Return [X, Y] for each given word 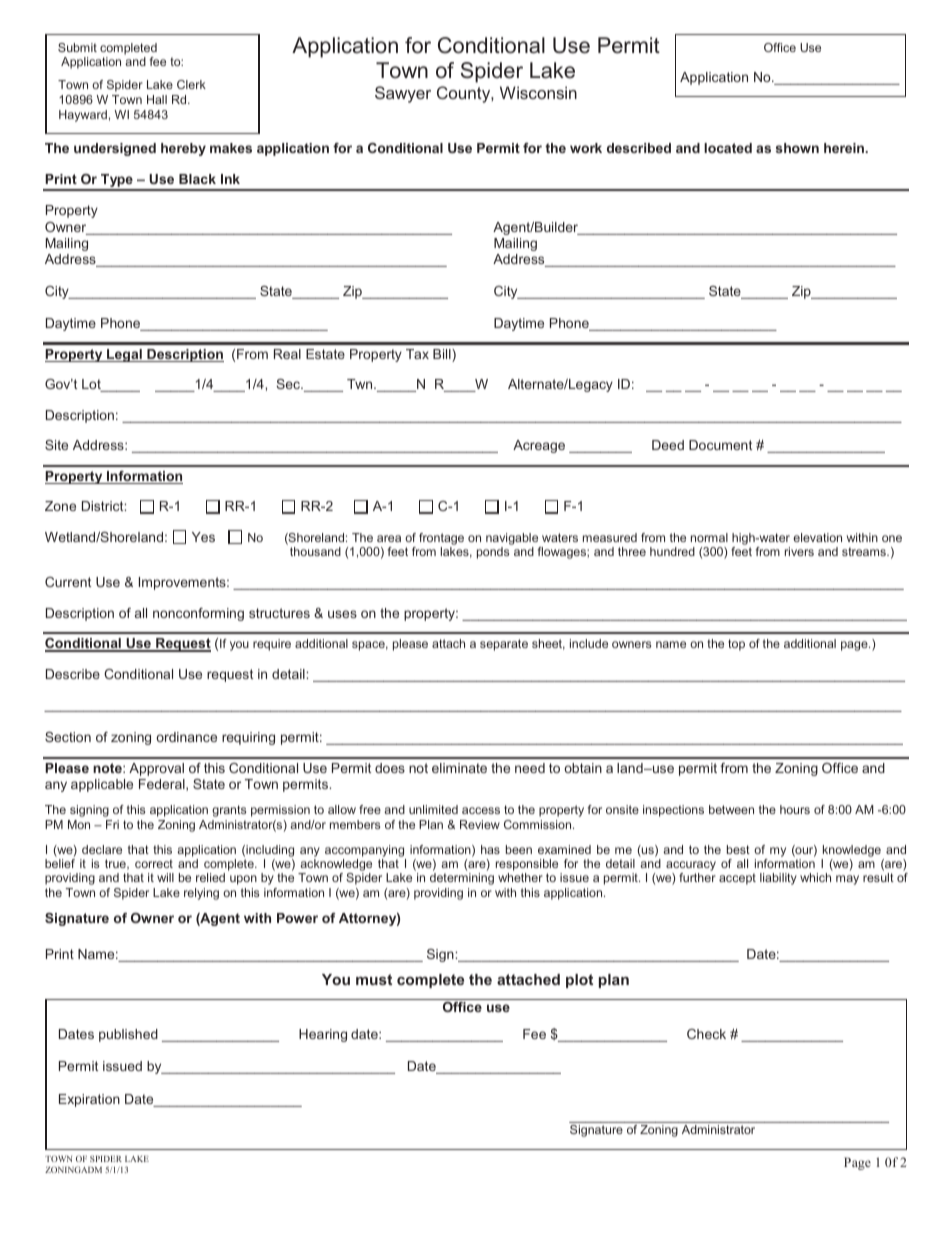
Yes [203, 537]
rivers [799, 551]
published [128, 1035]
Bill [443, 355]
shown [797, 148]
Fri [112, 824]
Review [480, 824]
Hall [157, 99]
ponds [493, 553]
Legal [124, 355]
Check [706, 1034]
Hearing [323, 1035]
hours [795, 809]
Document [720, 445]
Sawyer [403, 94]
